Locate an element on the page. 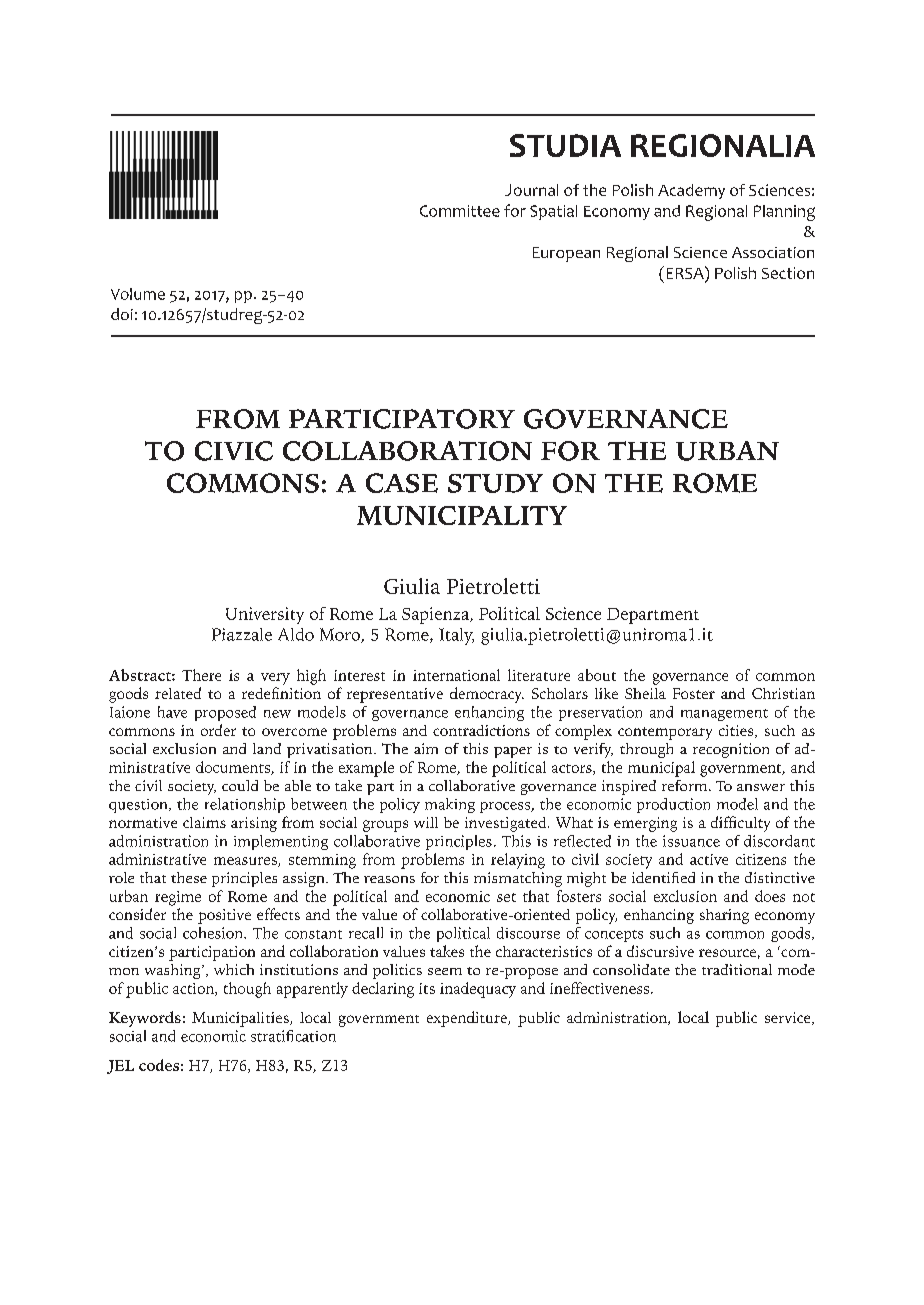  difficulty is located at coordinates (740, 824).
